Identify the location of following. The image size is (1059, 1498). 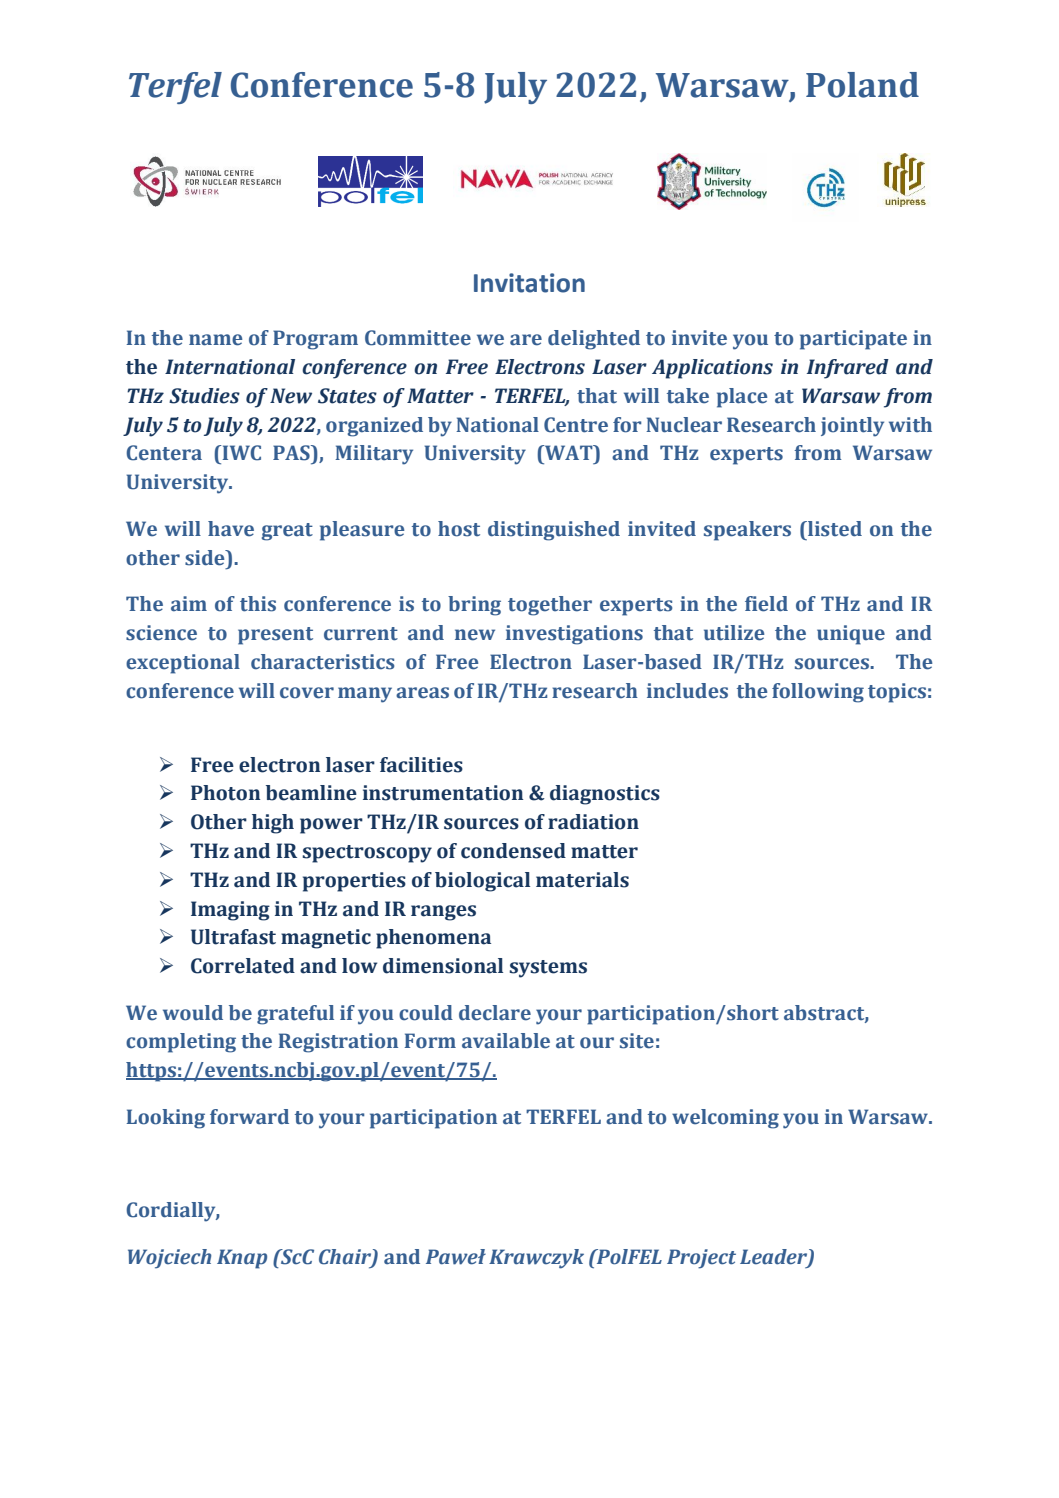
(818, 693).
